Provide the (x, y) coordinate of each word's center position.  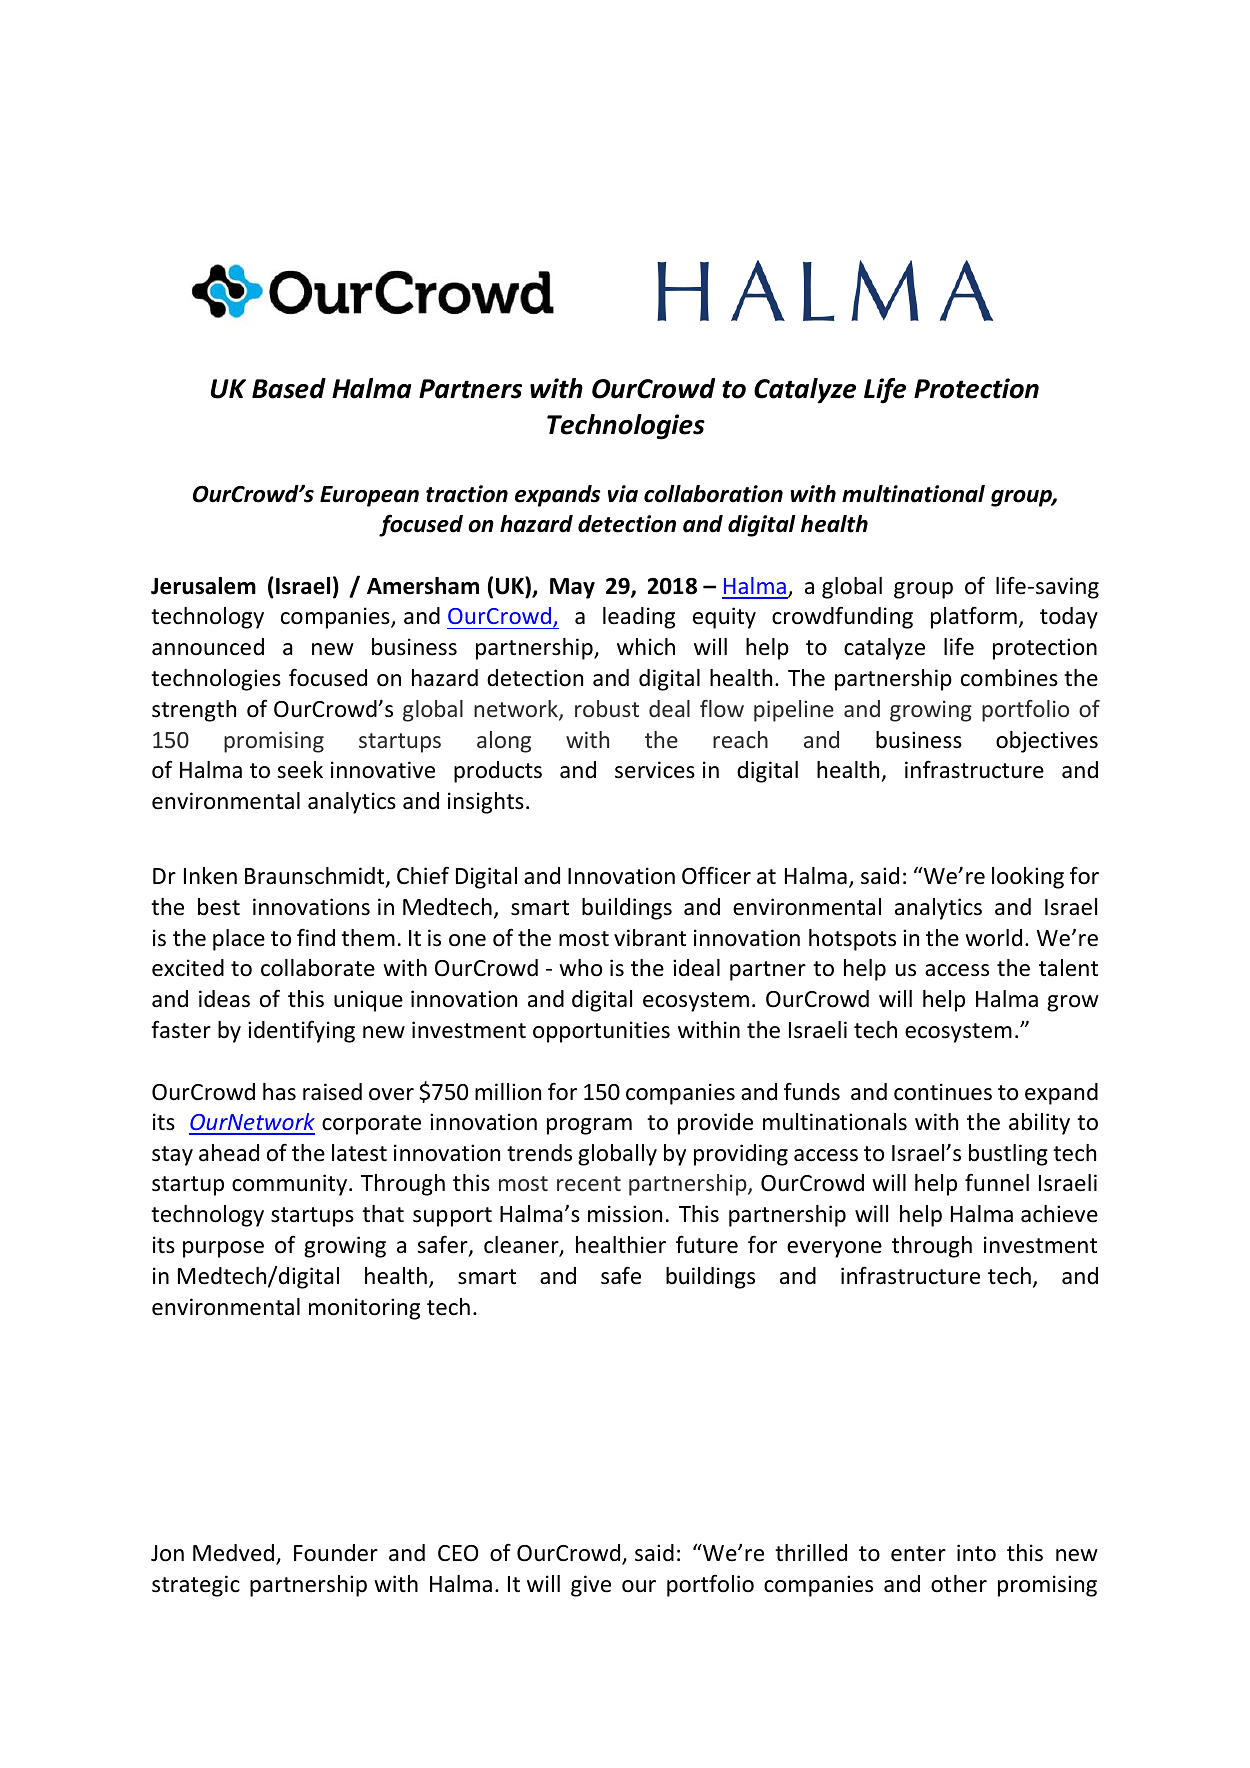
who (580, 968)
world (993, 938)
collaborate (318, 968)
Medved (233, 1553)
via (623, 494)
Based (289, 388)
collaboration (713, 494)
